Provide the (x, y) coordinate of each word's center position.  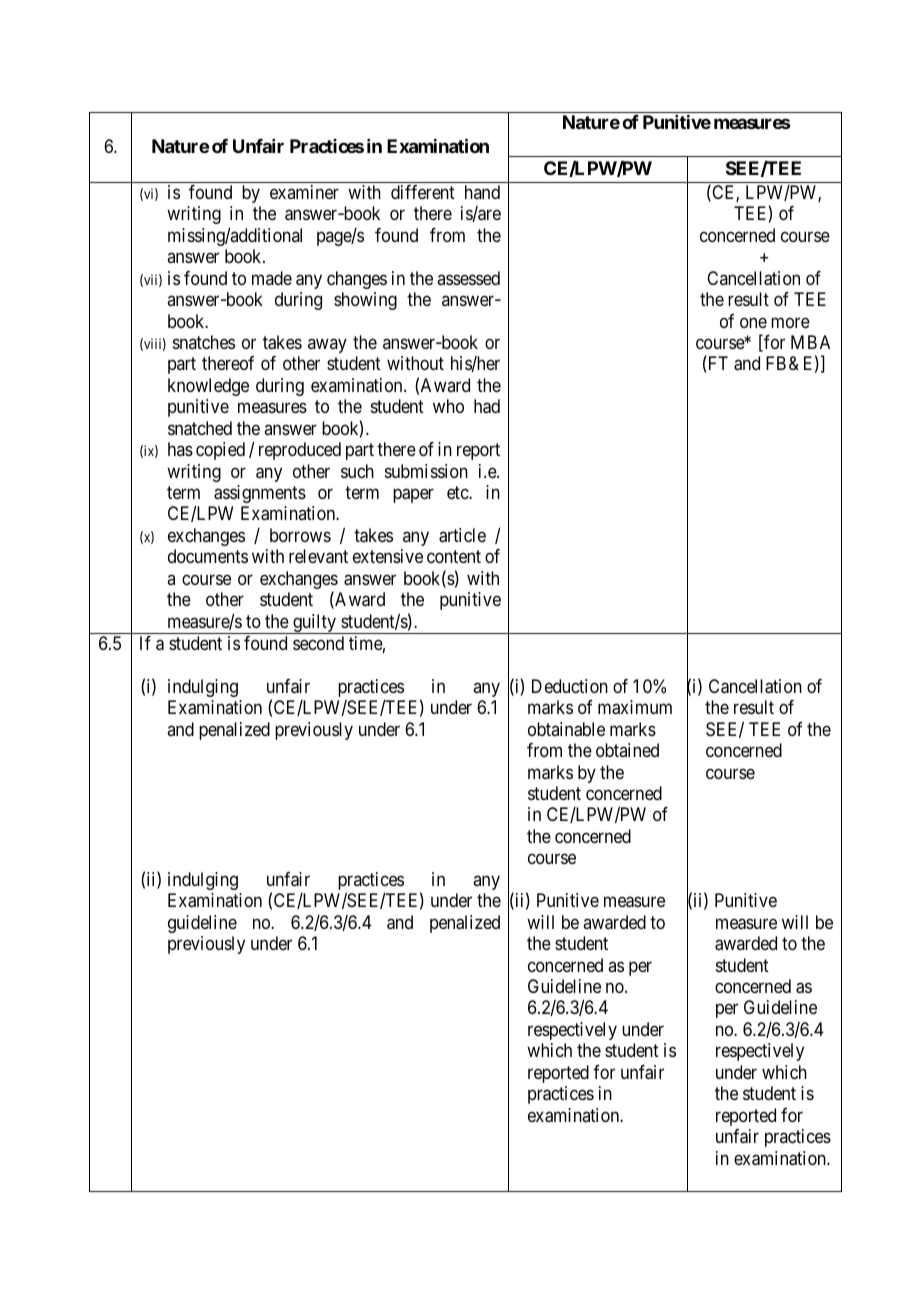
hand (482, 192)
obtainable (566, 729)
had (487, 406)
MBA (810, 342)
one (753, 322)
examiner (304, 192)
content (454, 557)
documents (208, 556)
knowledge (208, 387)
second (318, 643)
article (462, 535)
